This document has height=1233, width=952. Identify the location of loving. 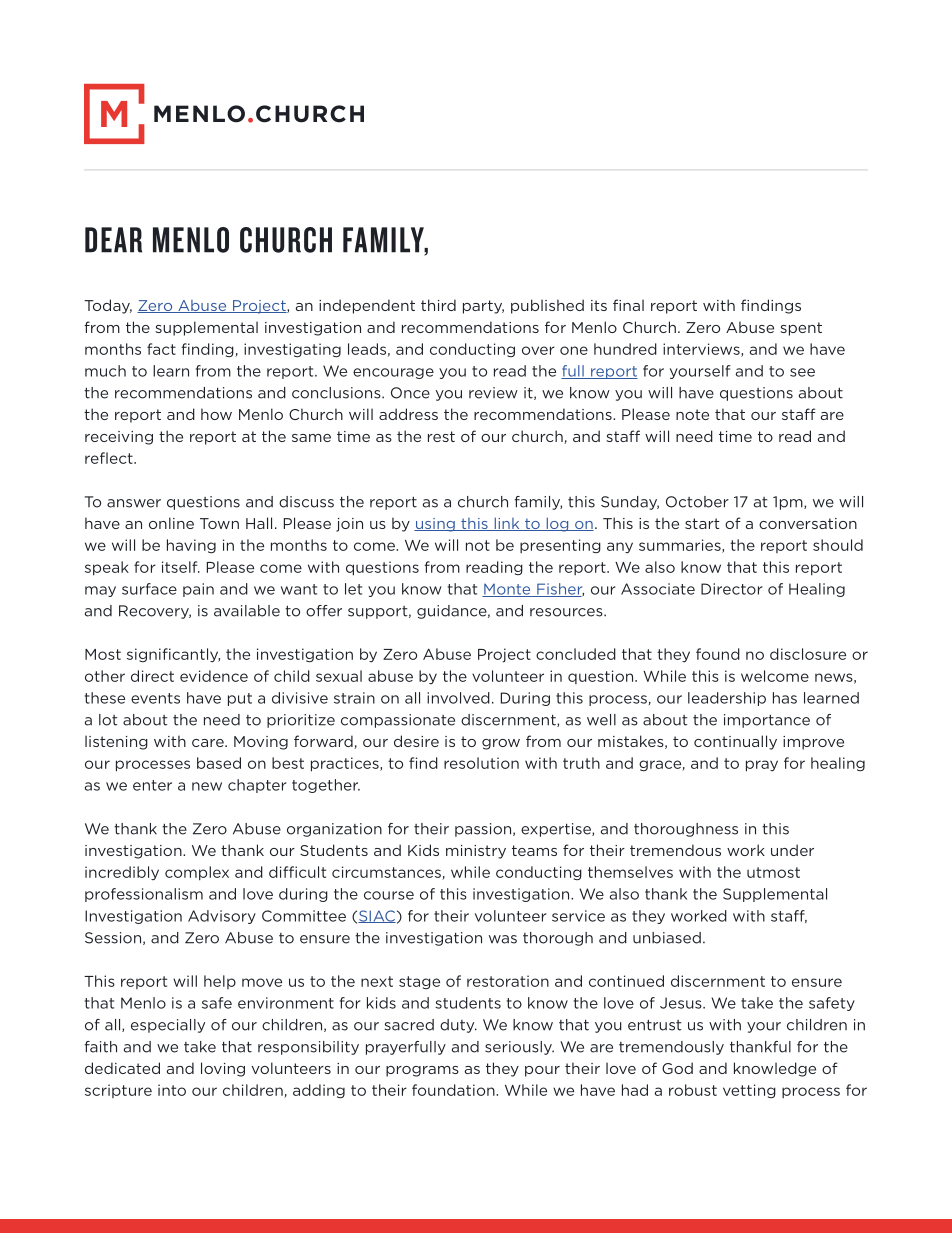
(223, 1069).
